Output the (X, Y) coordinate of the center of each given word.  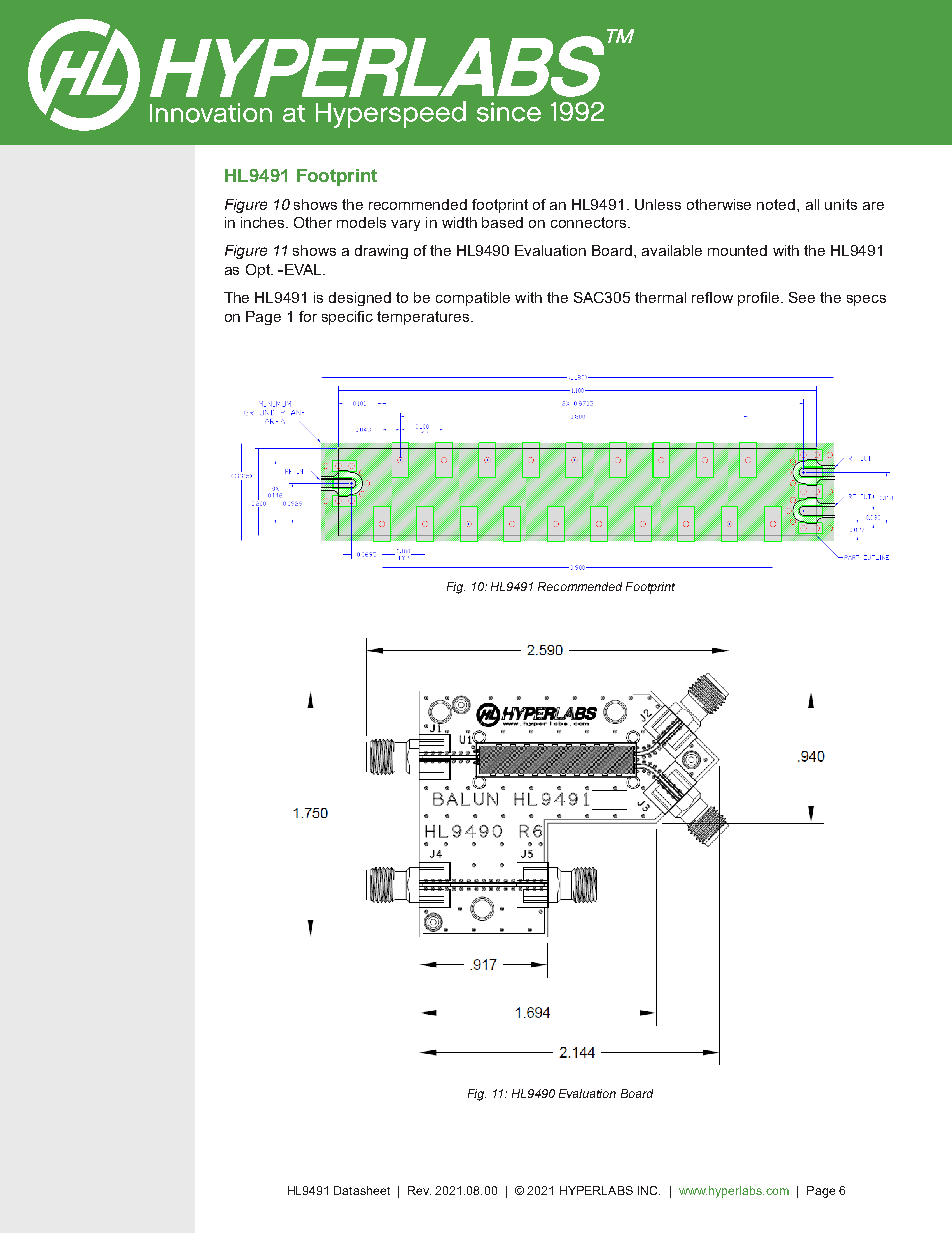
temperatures (423, 318)
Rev (419, 1190)
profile (760, 299)
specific (347, 318)
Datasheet (362, 1190)
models (361, 222)
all (812, 204)
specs (866, 300)
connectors (590, 222)
